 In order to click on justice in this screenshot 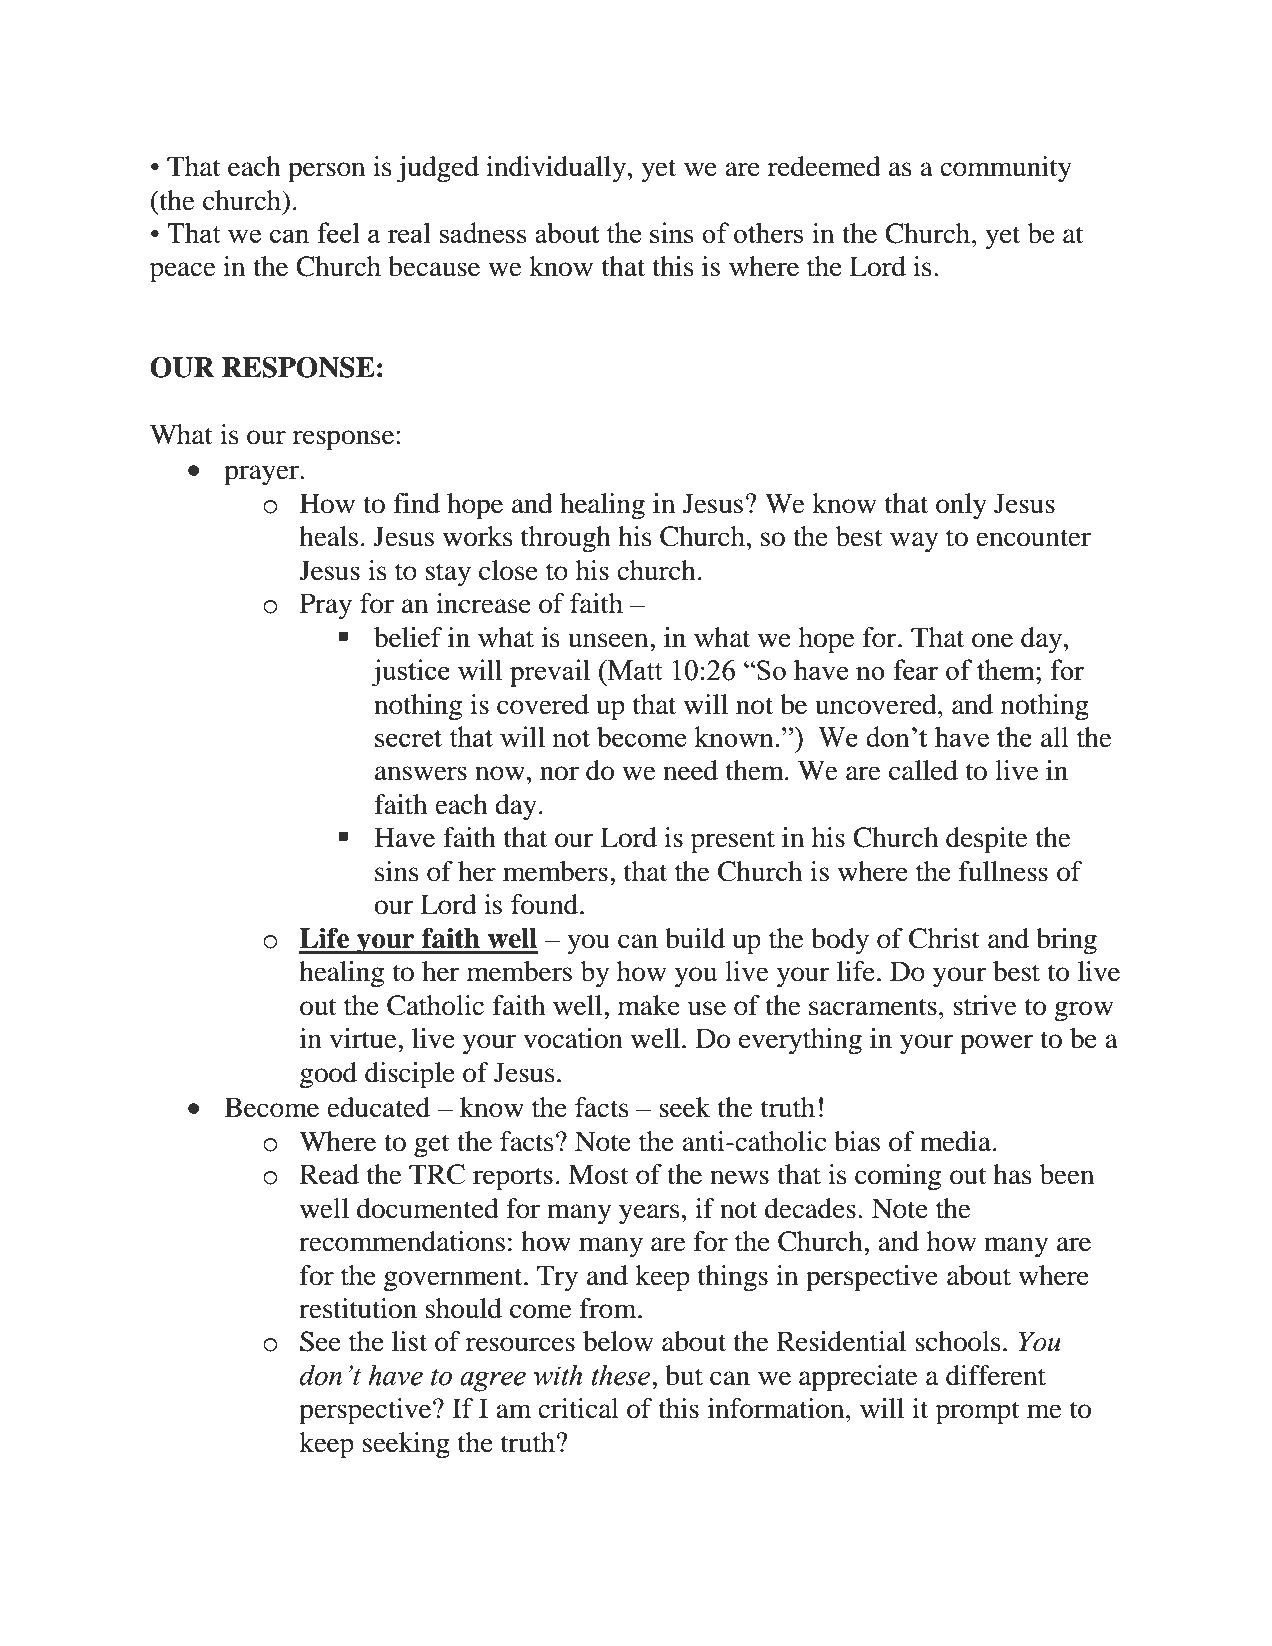, I will do `click(410, 673)`.
